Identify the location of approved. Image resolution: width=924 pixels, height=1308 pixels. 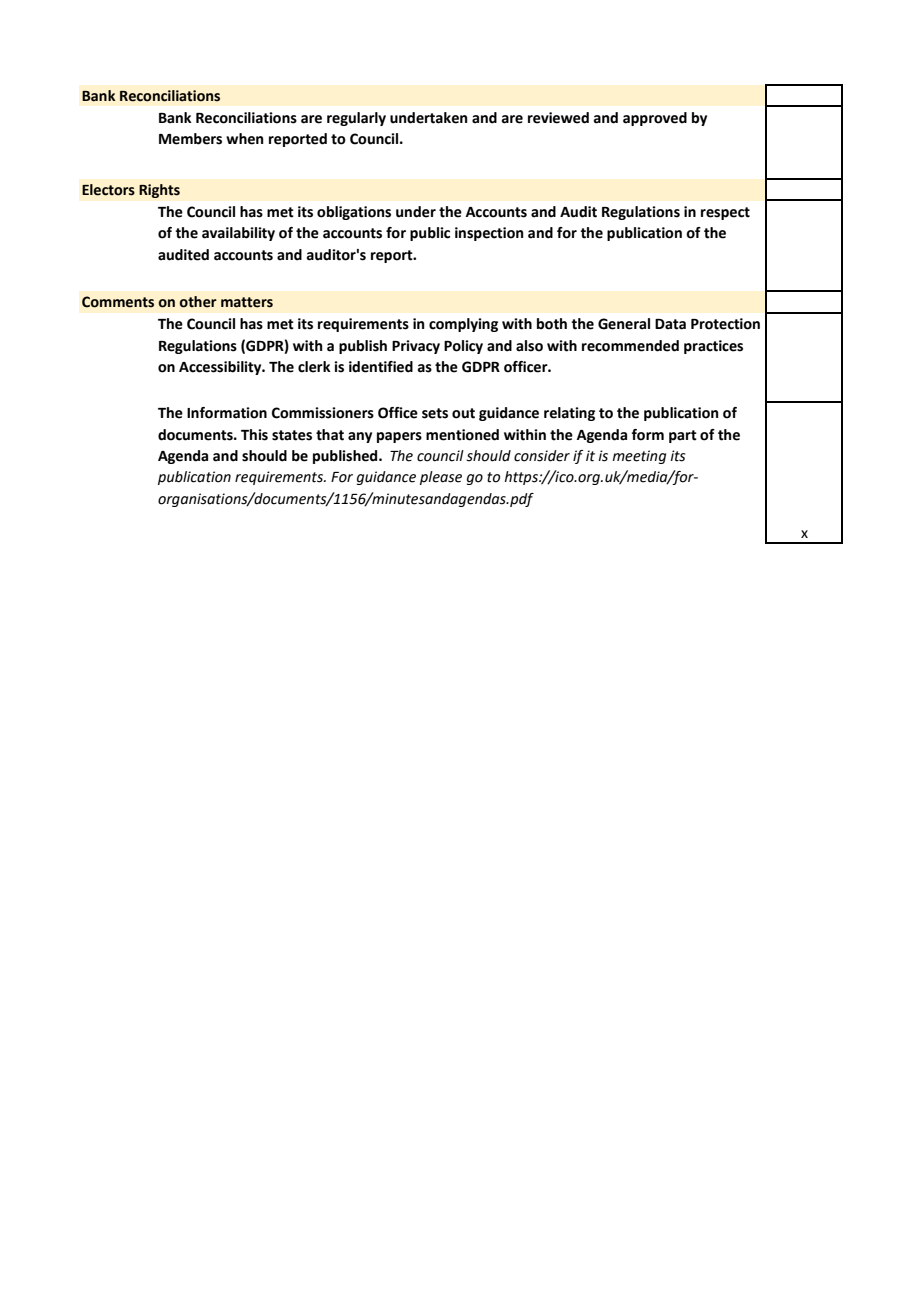
(655, 119).
